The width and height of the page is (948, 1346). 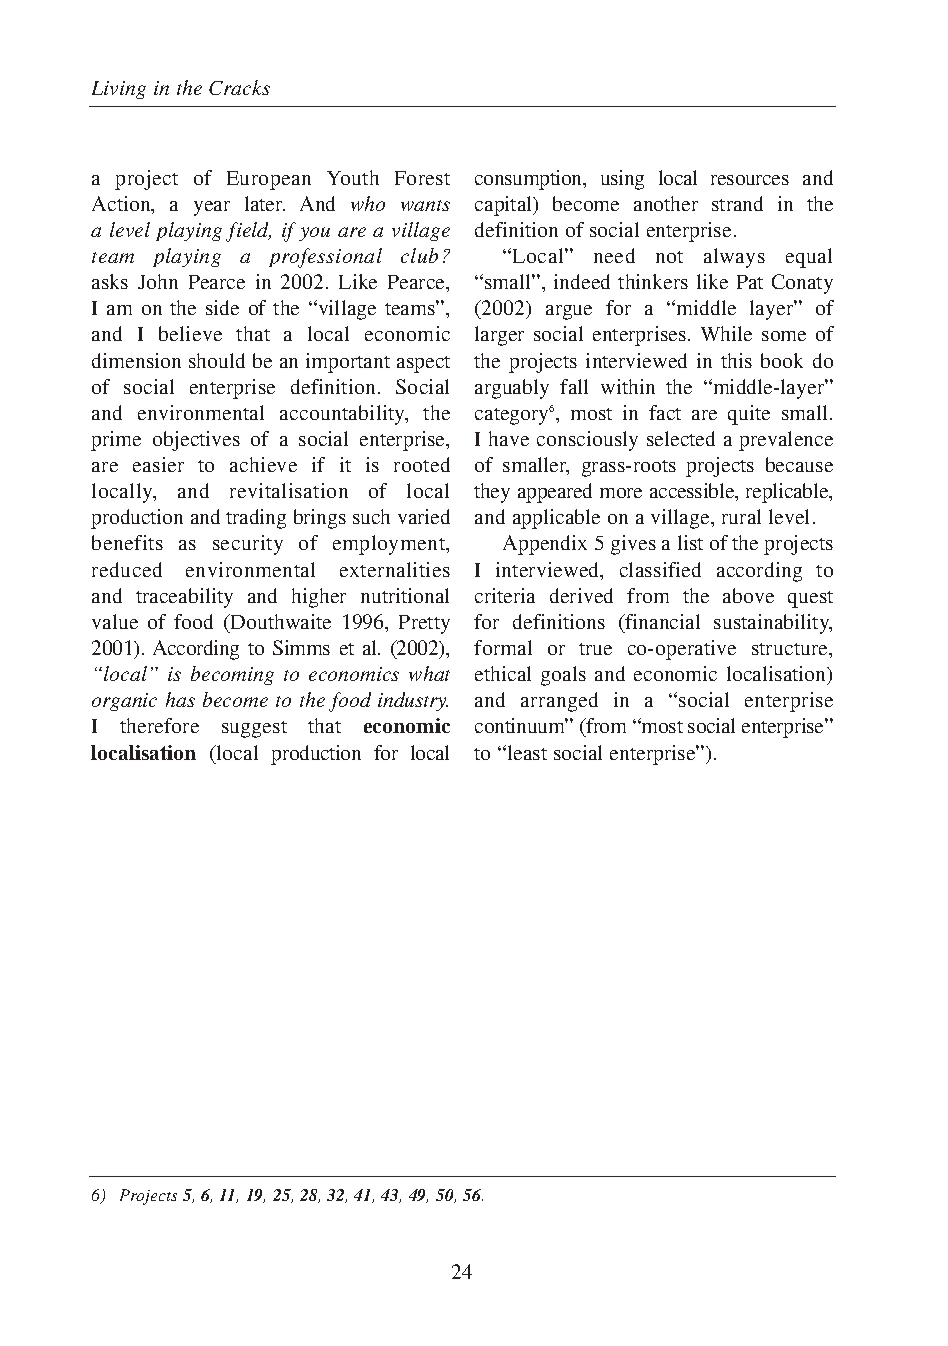 What do you see at coordinates (521, 725) in the page?
I see `continuum` at bounding box center [521, 725].
